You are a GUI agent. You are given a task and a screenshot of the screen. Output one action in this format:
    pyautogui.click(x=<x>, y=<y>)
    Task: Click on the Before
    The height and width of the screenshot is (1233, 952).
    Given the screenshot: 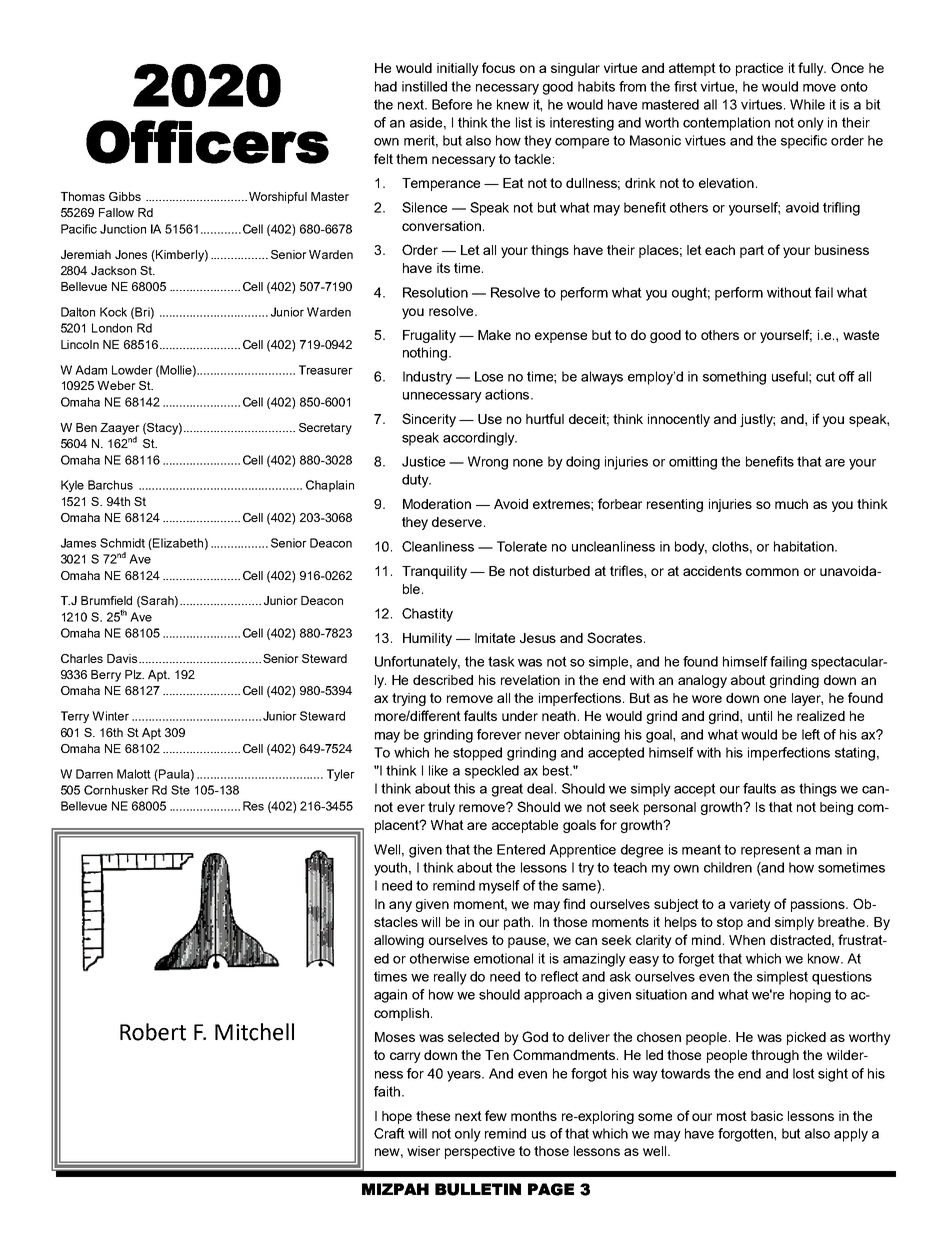 What is the action you would take?
    pyautogui.click(x=452, y=104)
